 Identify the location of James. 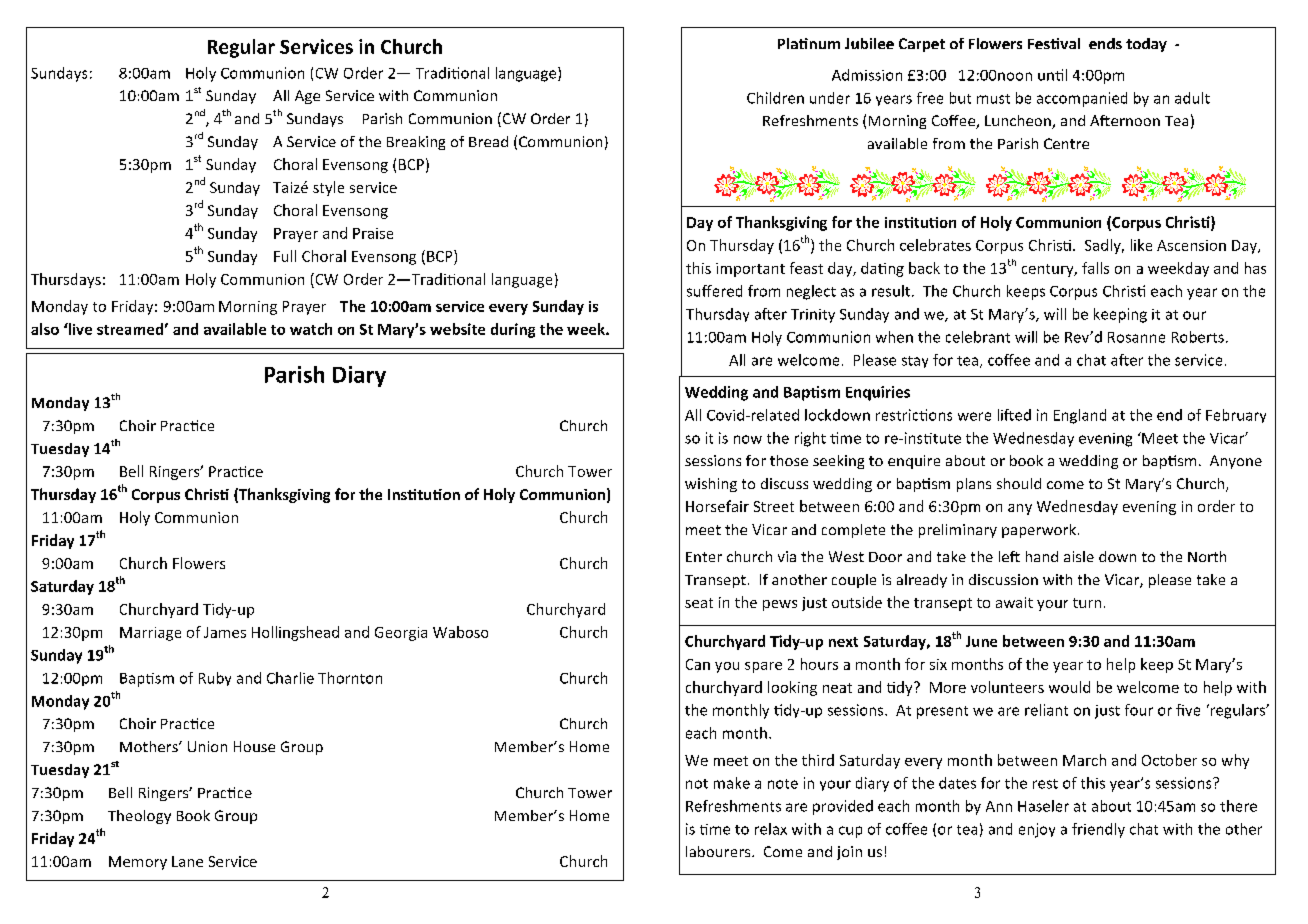
(225, 632).
